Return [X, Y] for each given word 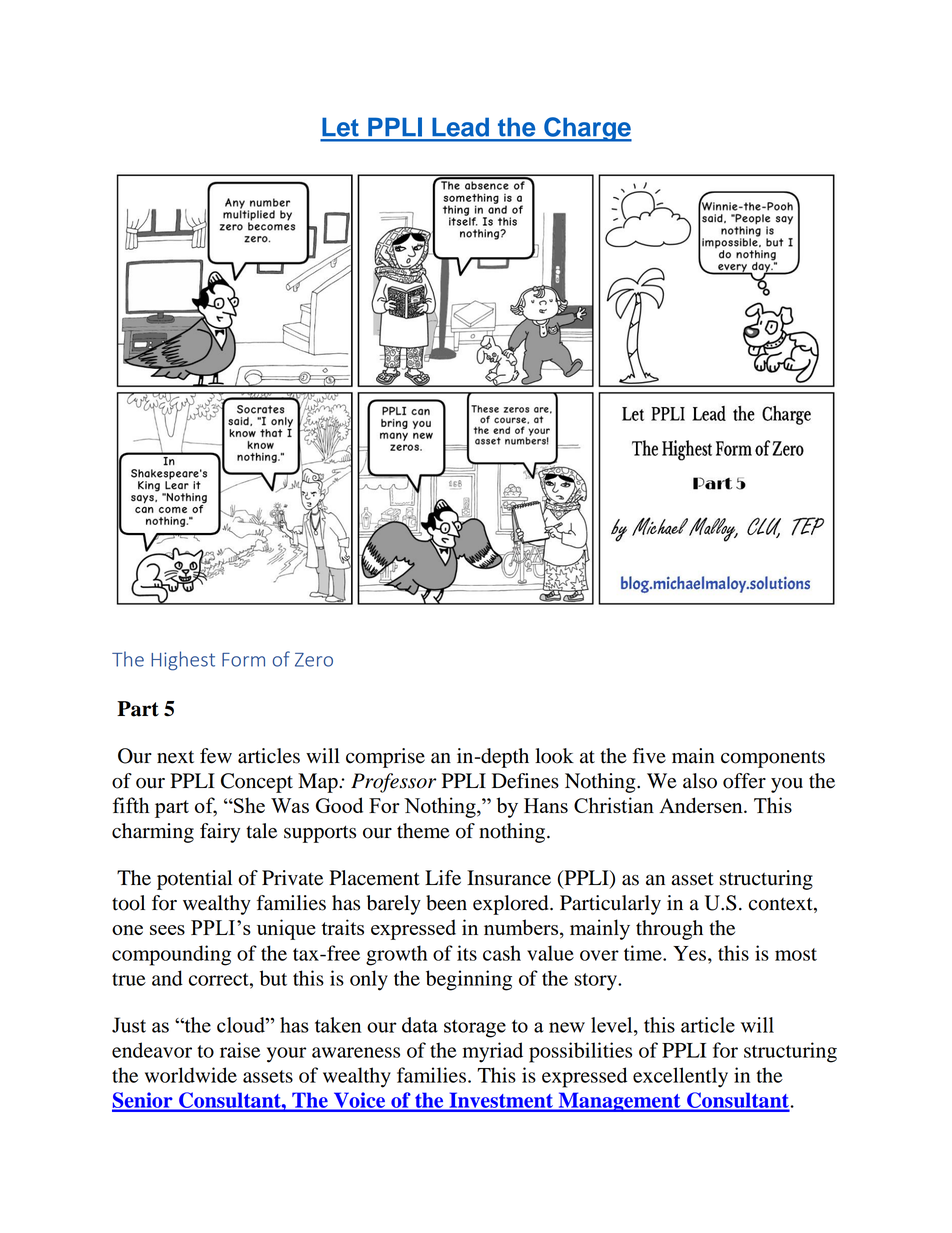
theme [423, 831]
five [649, 756]
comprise [385, 758]
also [700, 781]
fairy [220, 833]
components [773, 759]
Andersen [702, 805]
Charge [587, 129]
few [216, 756]
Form [243, 660]
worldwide [191, 1075]
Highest [183, 661]
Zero [314, 660]
